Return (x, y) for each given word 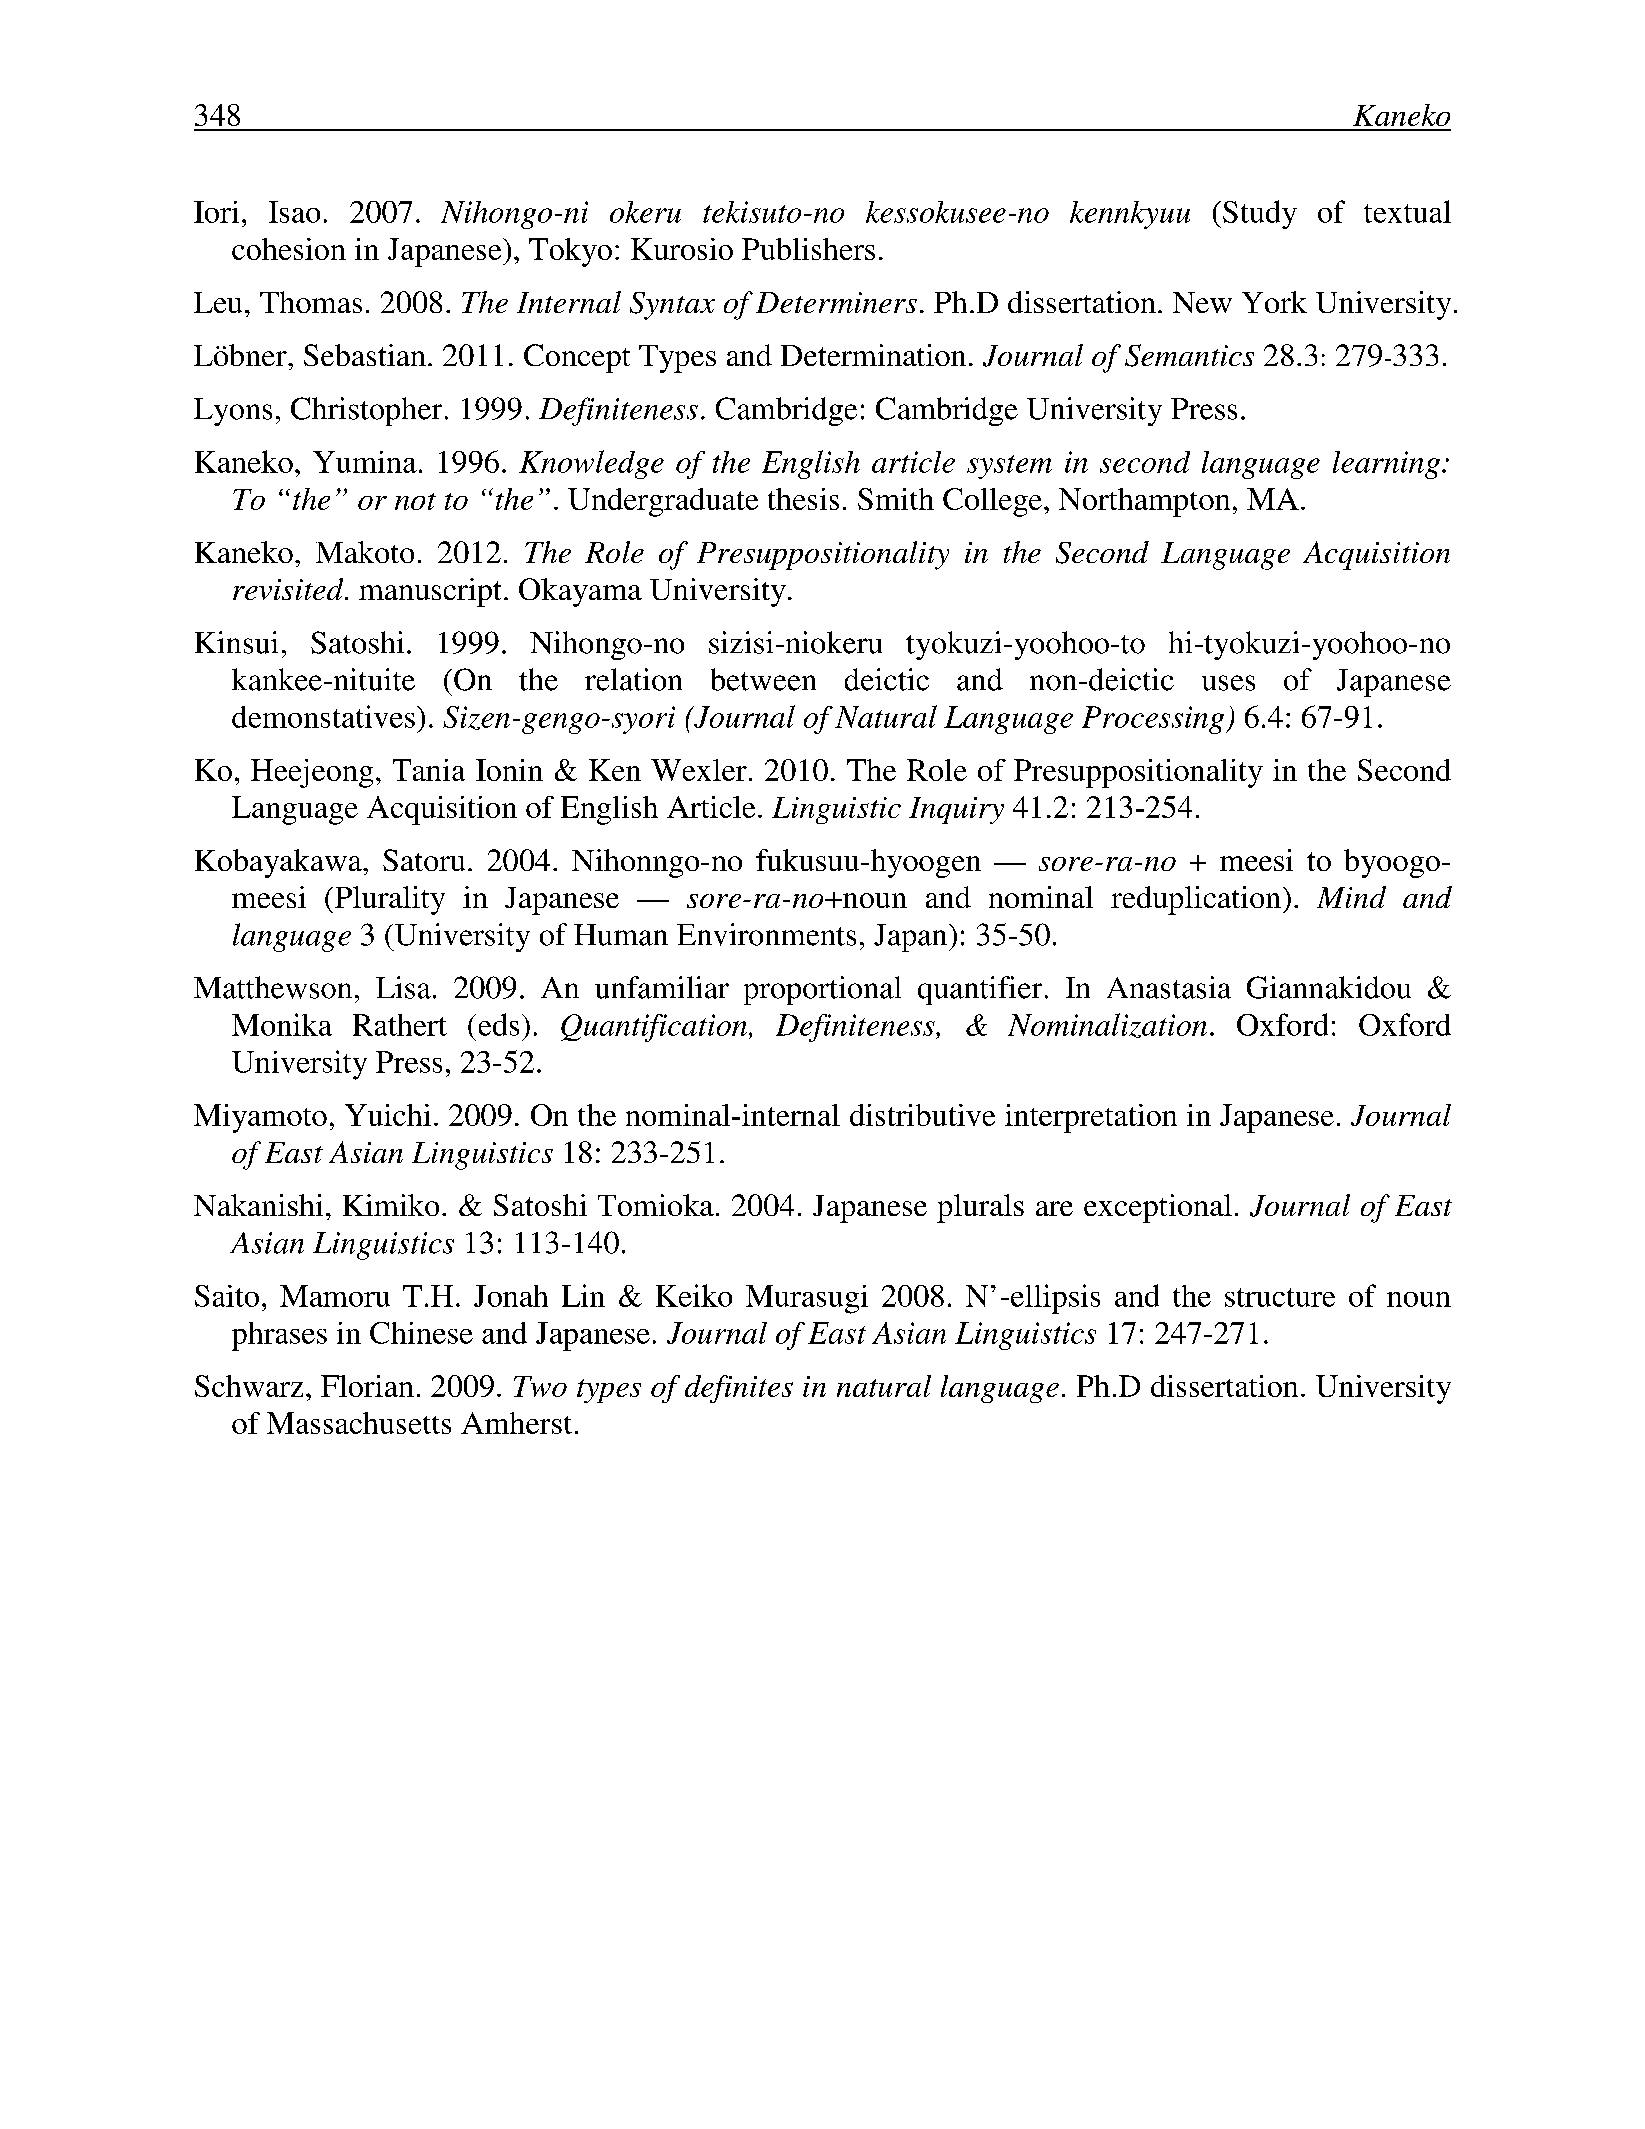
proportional (822, 990)
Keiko (694, 1295)
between (763, 679)
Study (1260, 214)
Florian (367, 1386)
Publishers (808, 249)
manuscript (430, 592)
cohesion (289, 249)
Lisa (403, 987)
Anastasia (1169, 987)
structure (1280, 1297)
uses (1228, 683)
